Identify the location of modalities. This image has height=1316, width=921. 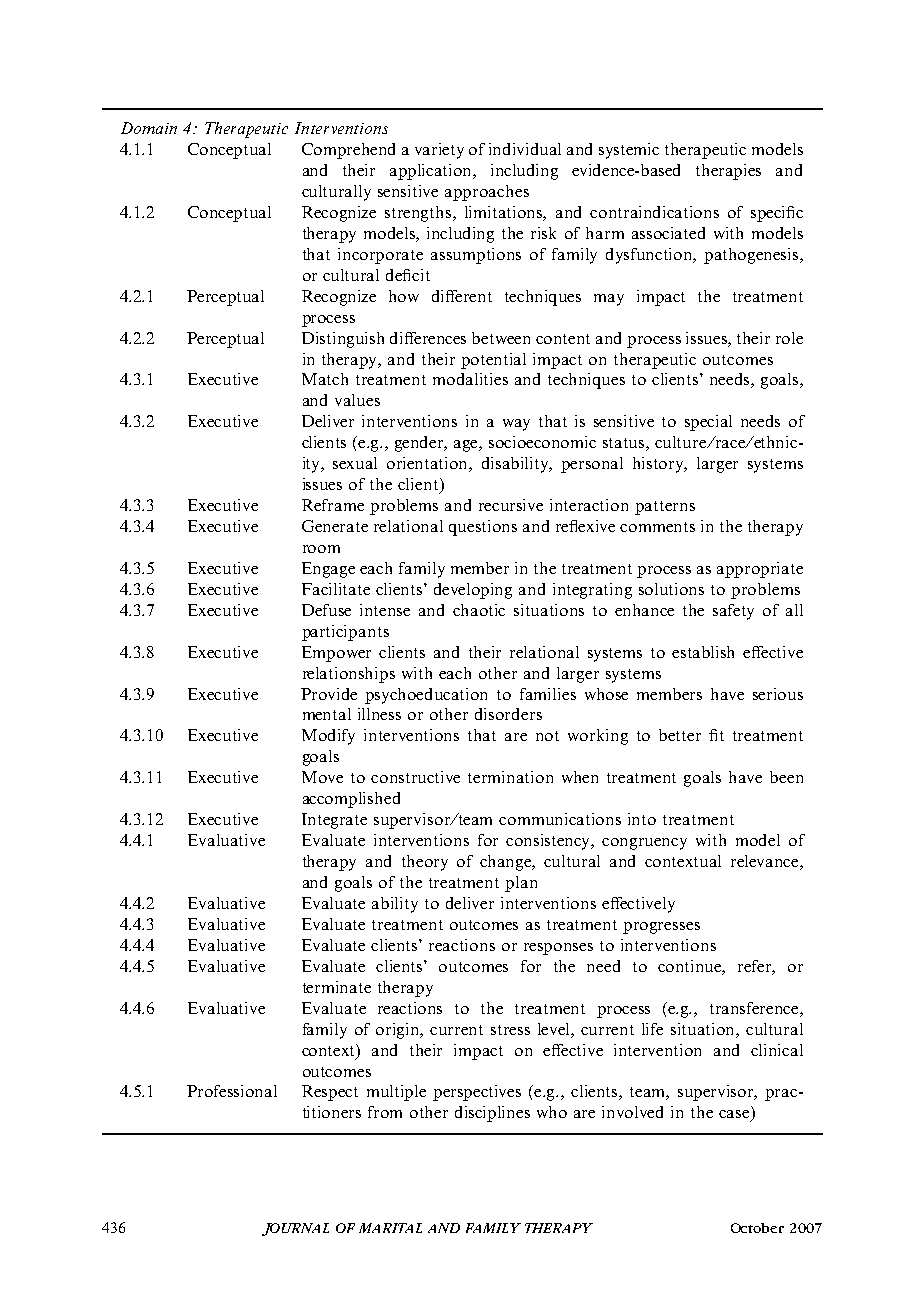
(470, 379).
